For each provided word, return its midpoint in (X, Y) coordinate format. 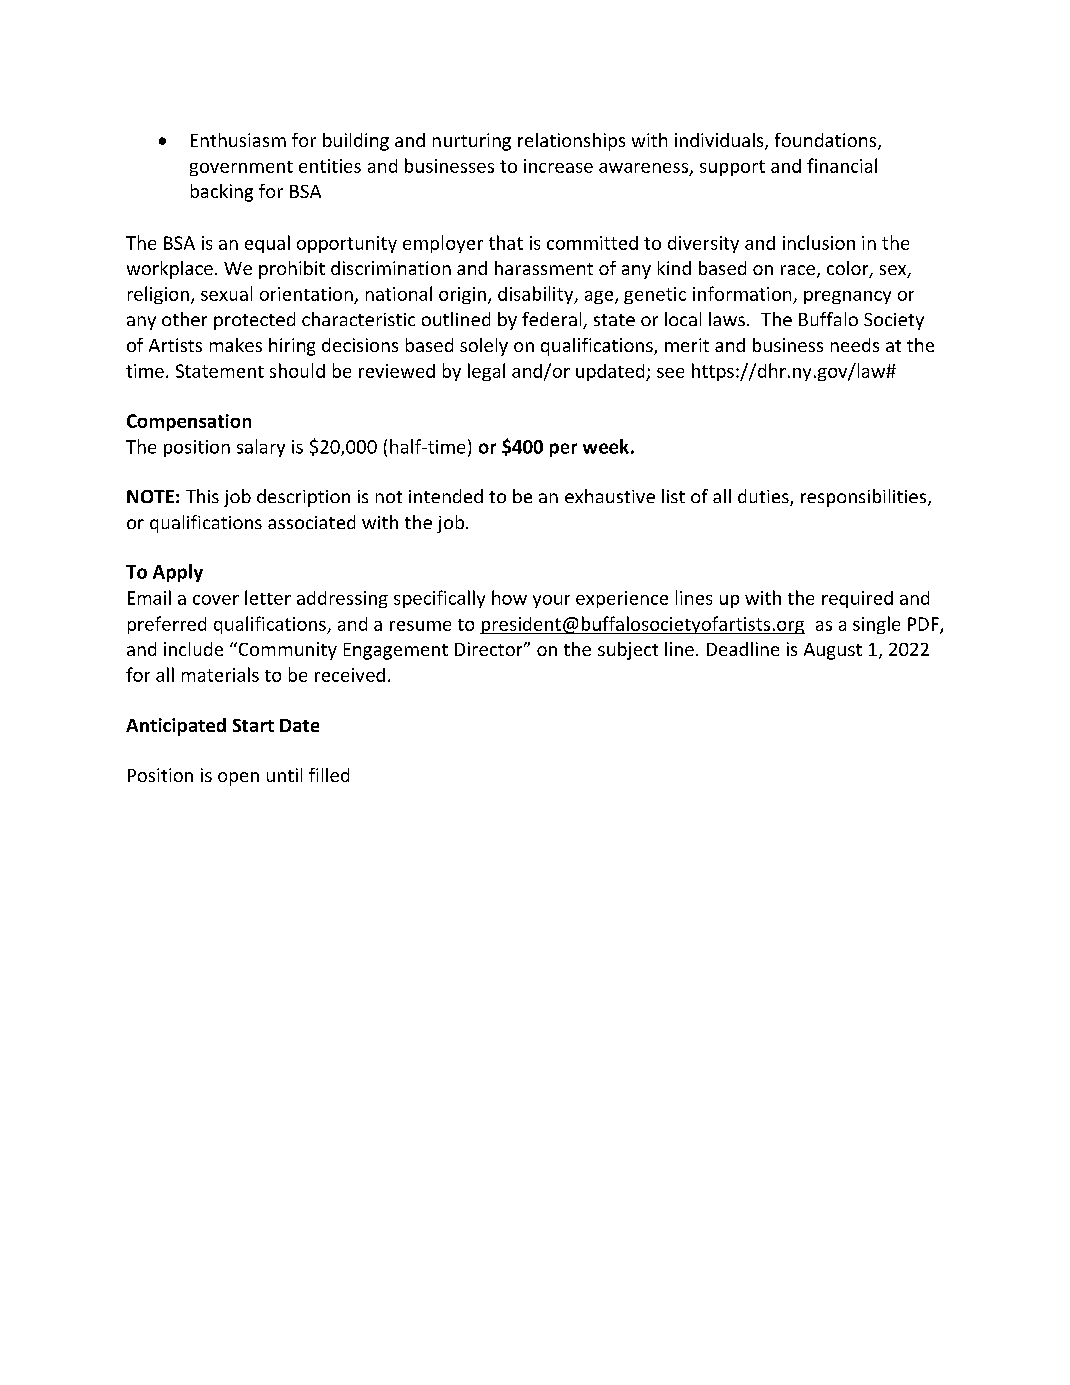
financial (842, 165)
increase (558, 166)
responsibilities (865, 498)
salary (261, 448)
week (606, 446)
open (238, 779)
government (241, 168)
